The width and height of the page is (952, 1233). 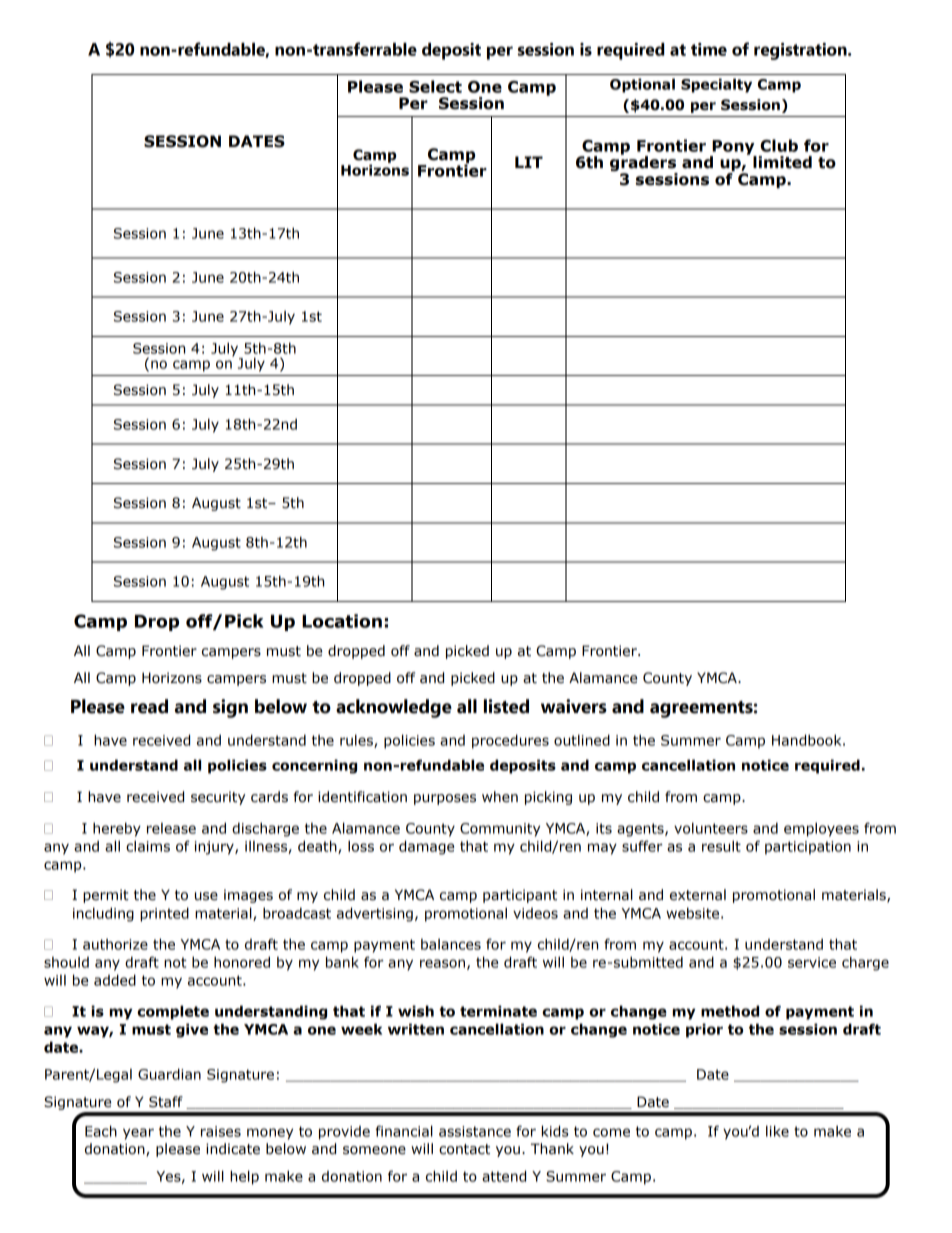 I want to click on Select, so click(x=435, y=86).
